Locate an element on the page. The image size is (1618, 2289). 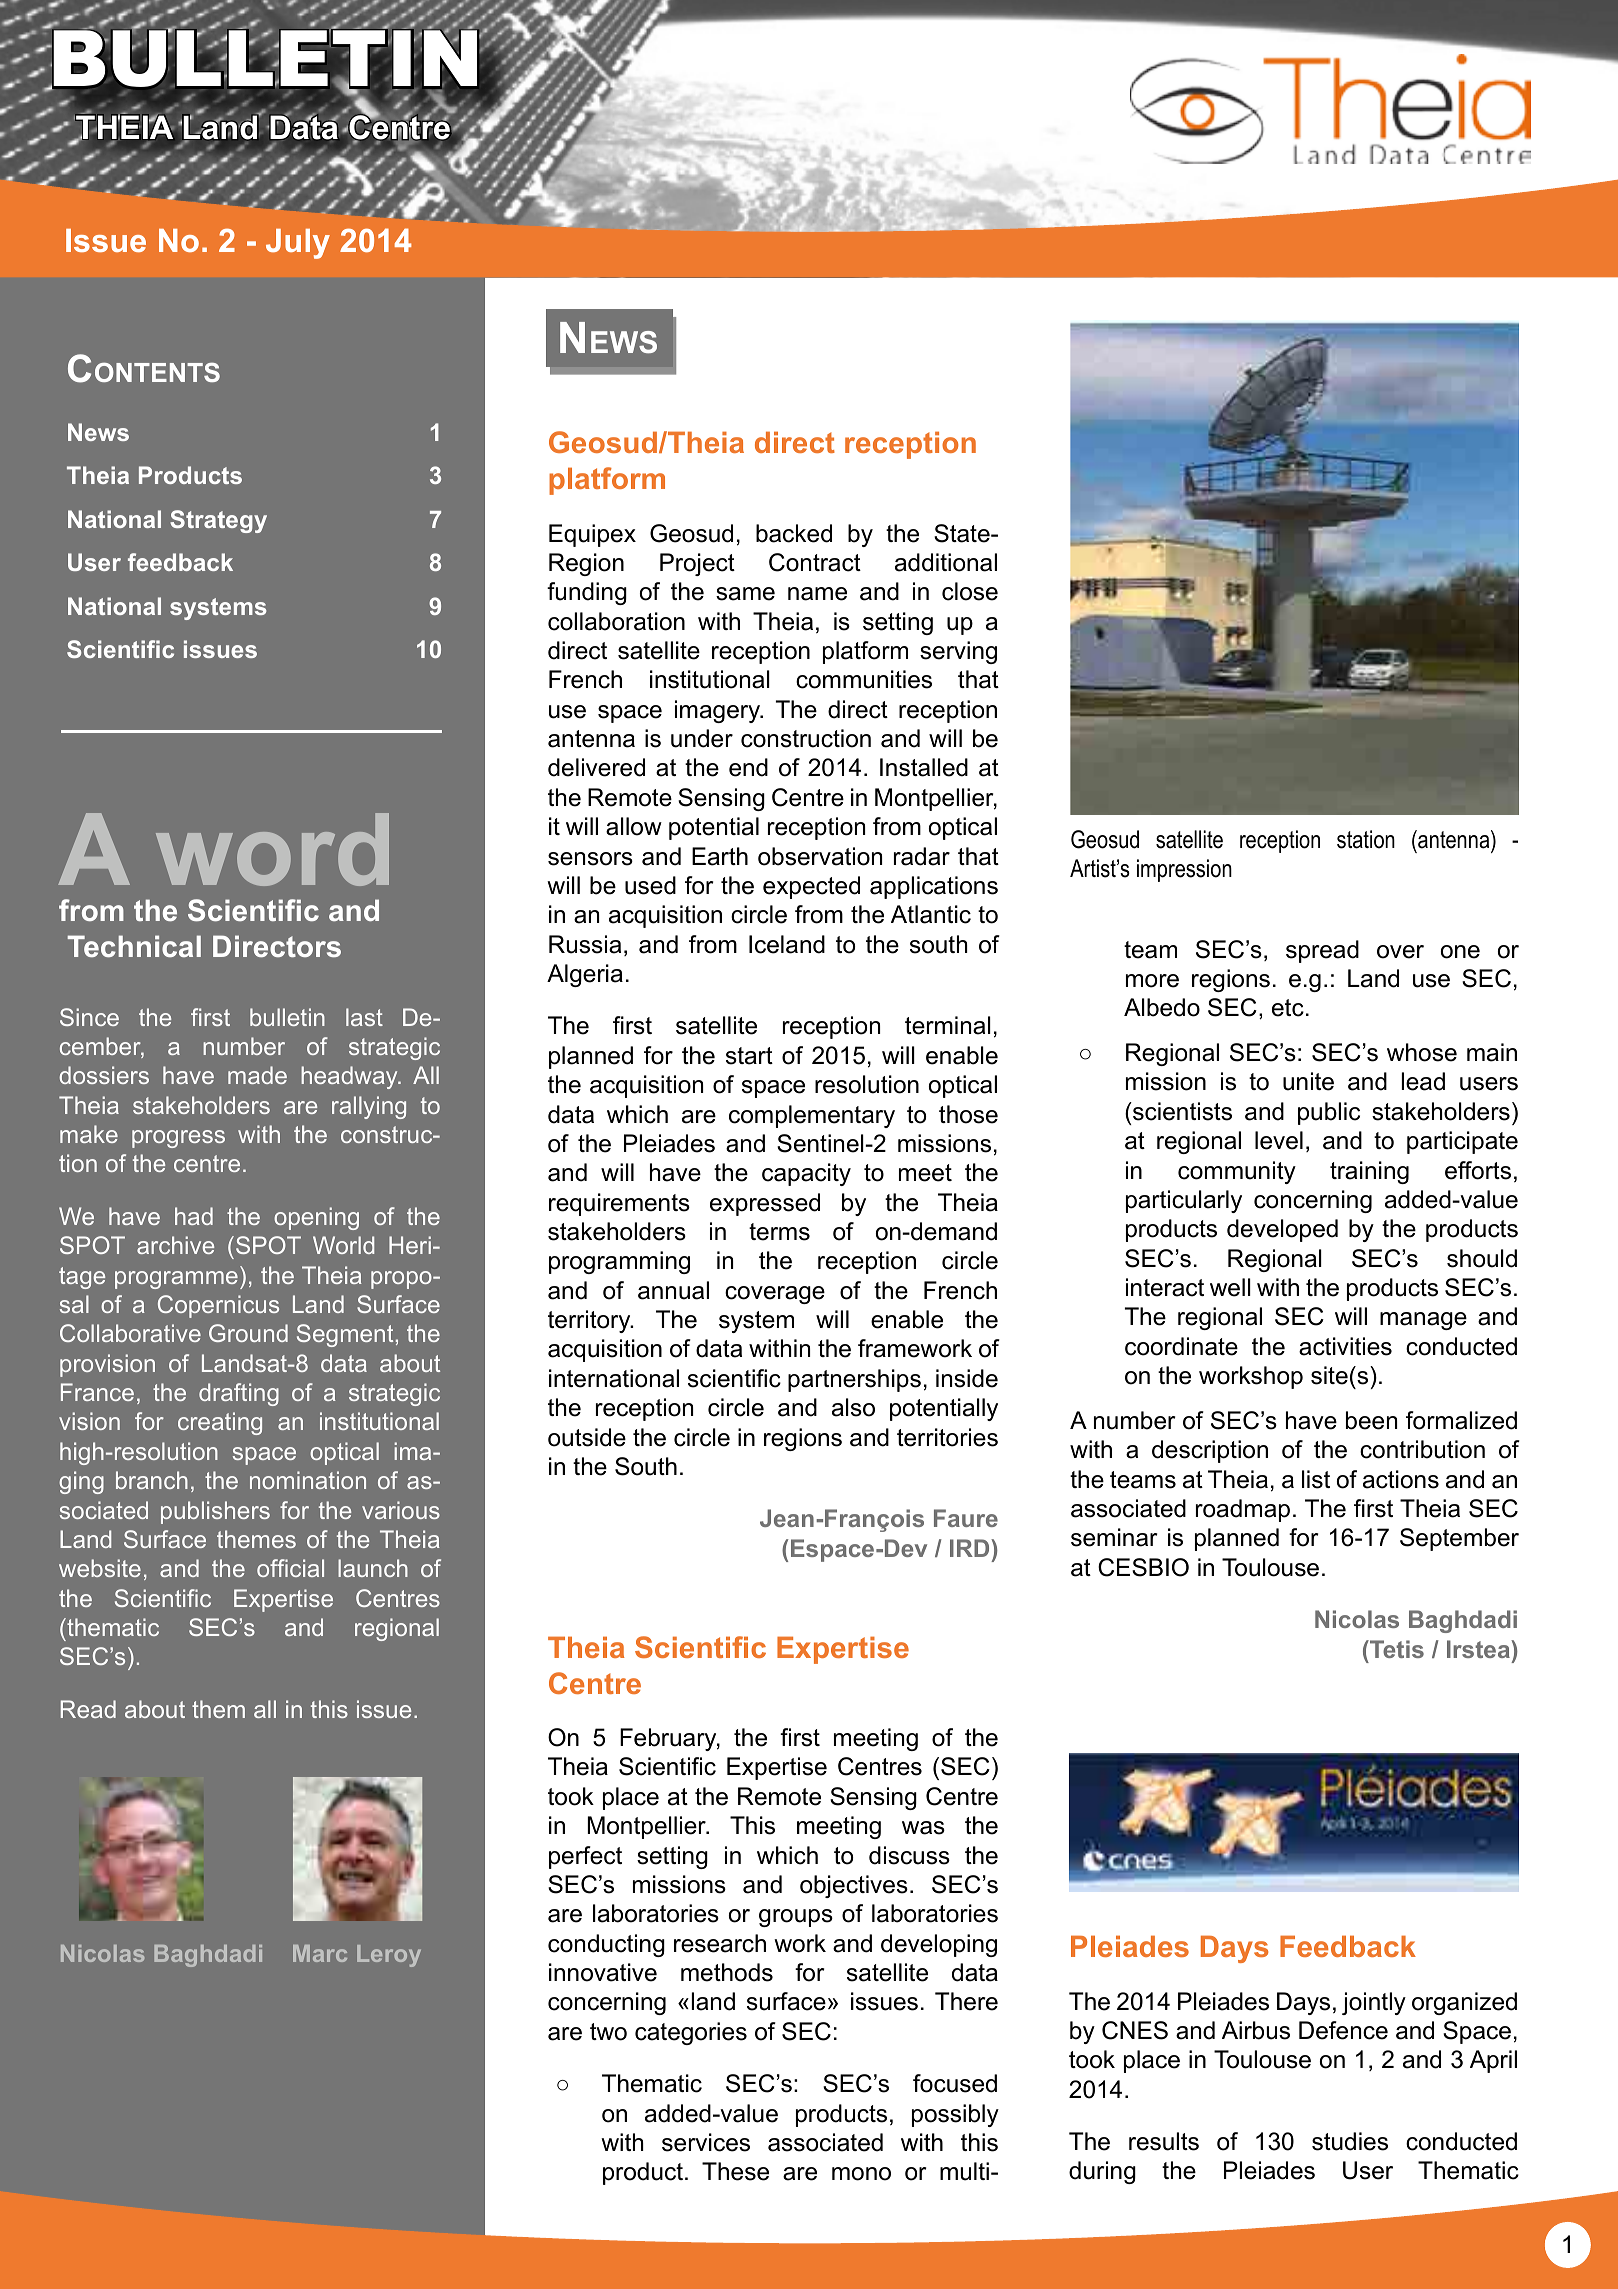
backed is located at coordinates (794, 533).
